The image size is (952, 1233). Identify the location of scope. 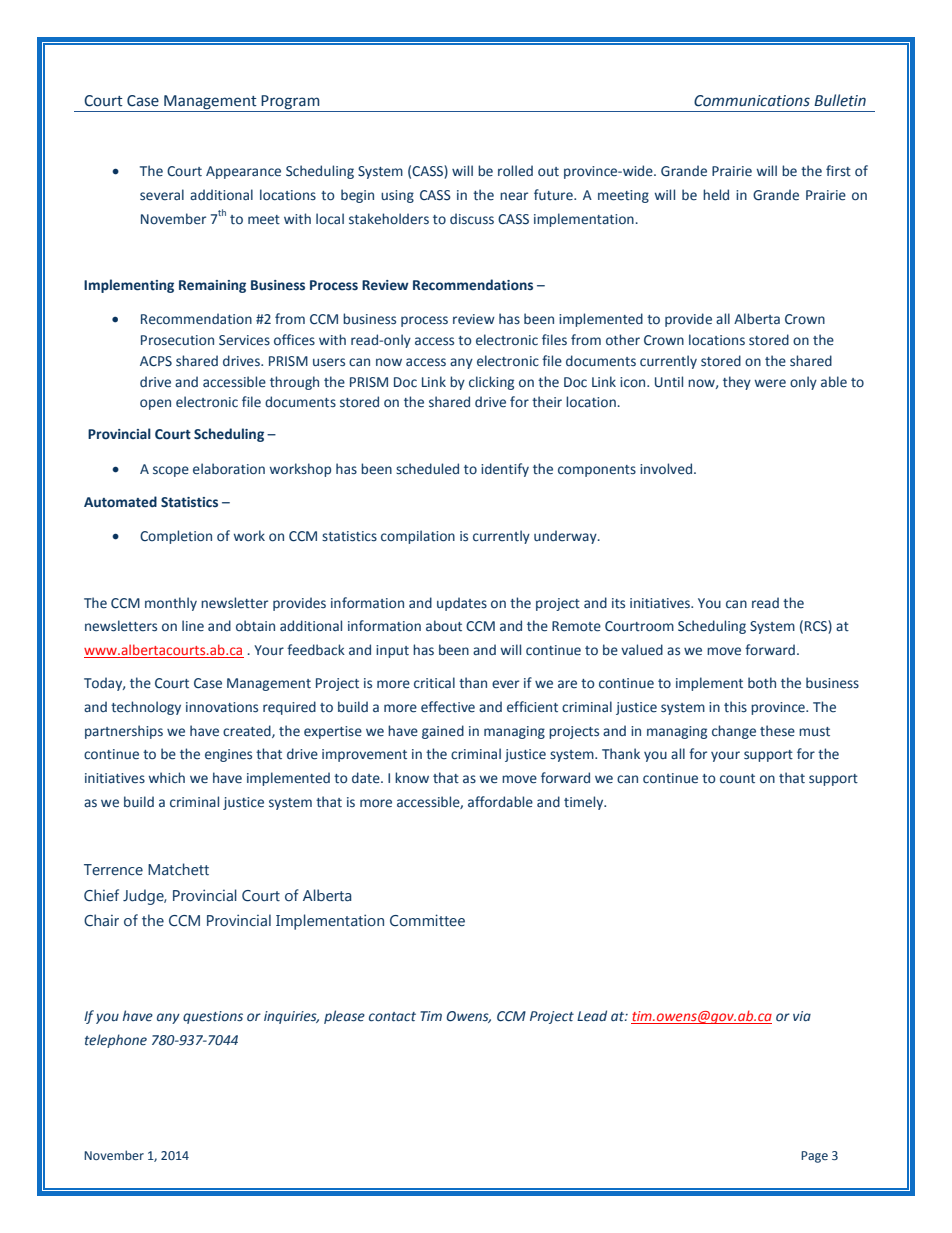
(171, 471).
